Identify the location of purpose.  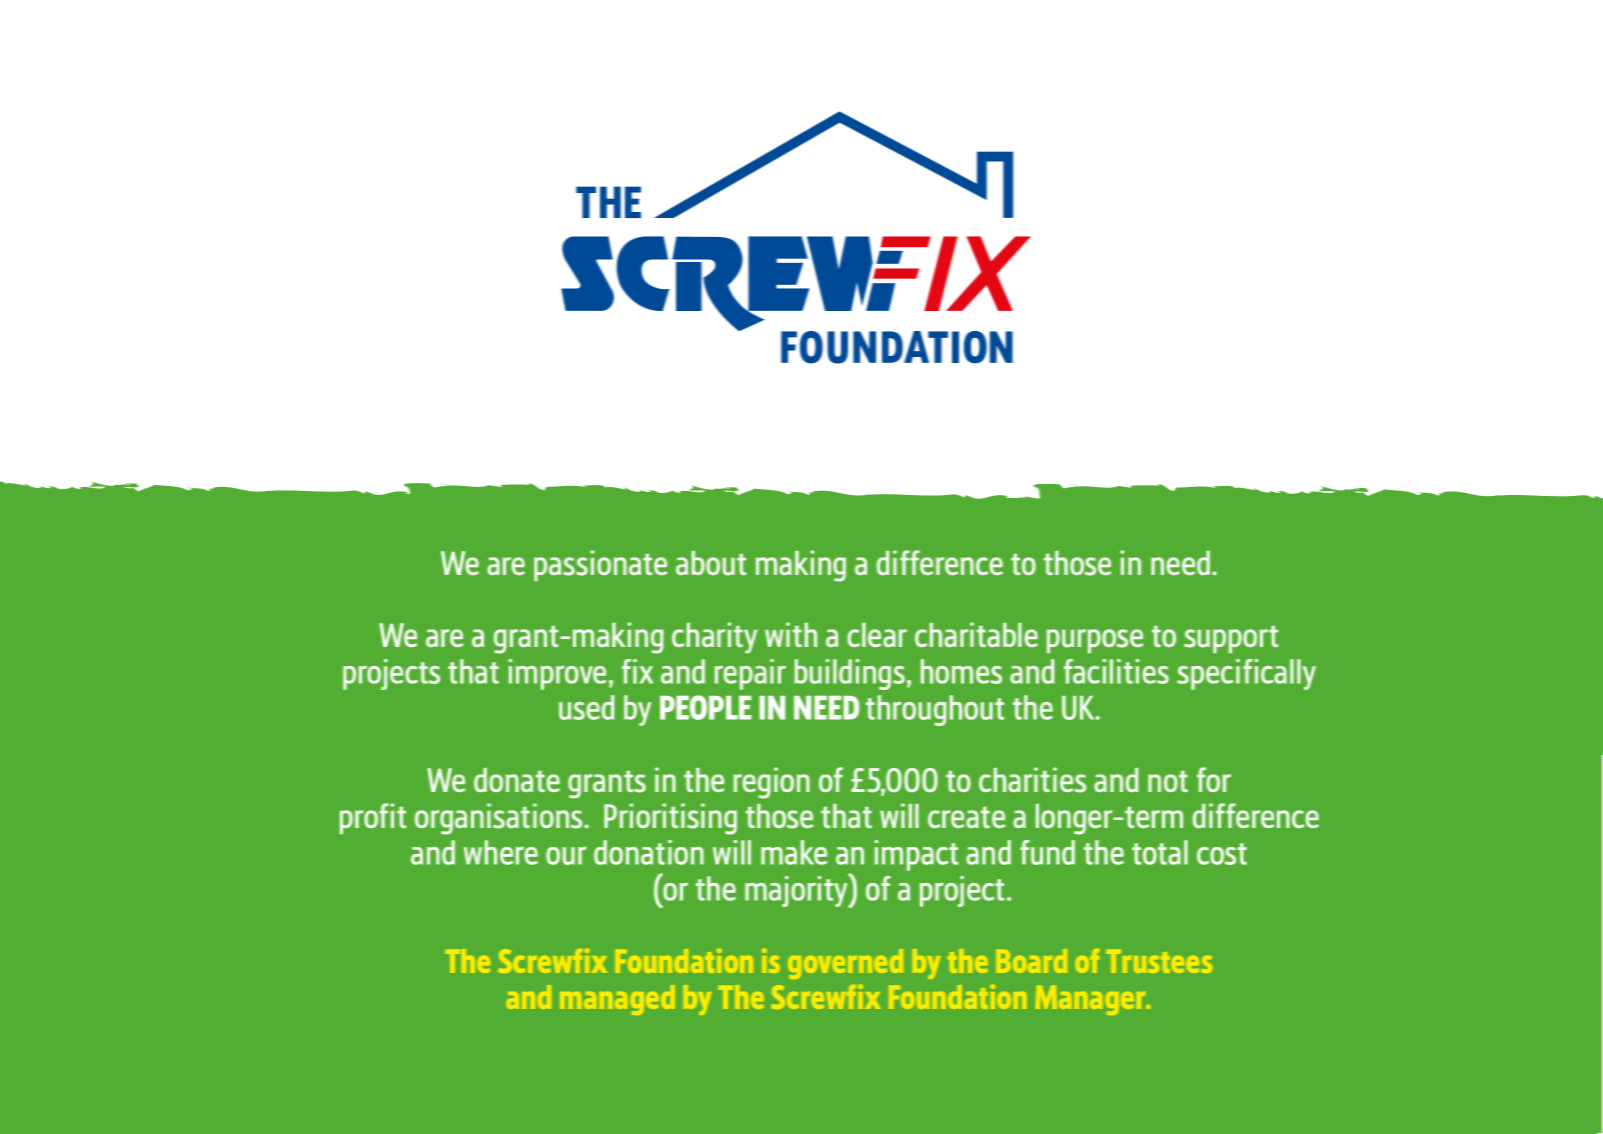
(1095, 641).
